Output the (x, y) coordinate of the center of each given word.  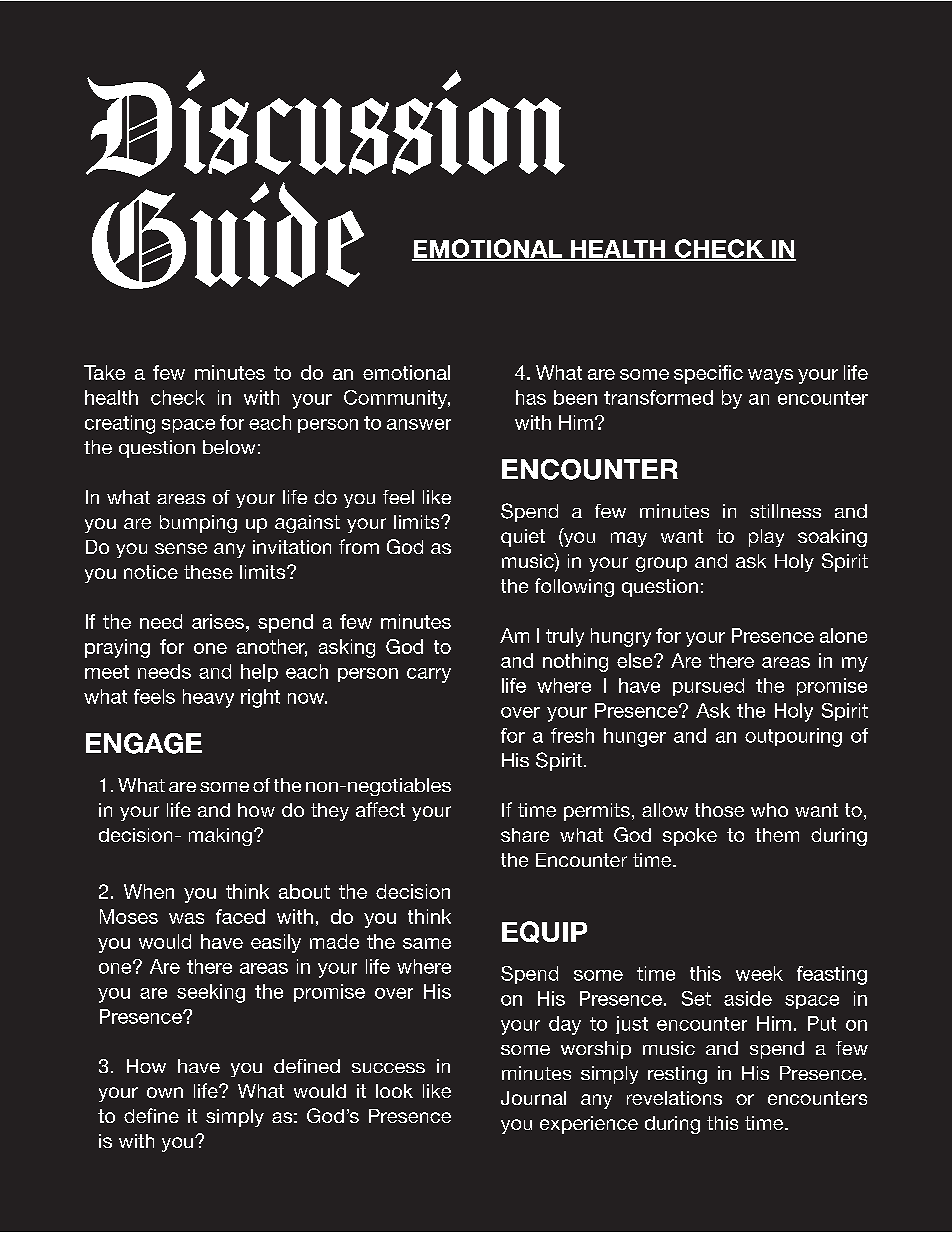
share (525, 835)
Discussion (325, 123)
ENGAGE (144, 743)
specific (708, 374)
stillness (785, 511)
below (229, 447)
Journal (533, 1098)
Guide (228, 235)
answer (419, 424)
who (769, 810)
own (165, 1092)
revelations (674, 1098)
